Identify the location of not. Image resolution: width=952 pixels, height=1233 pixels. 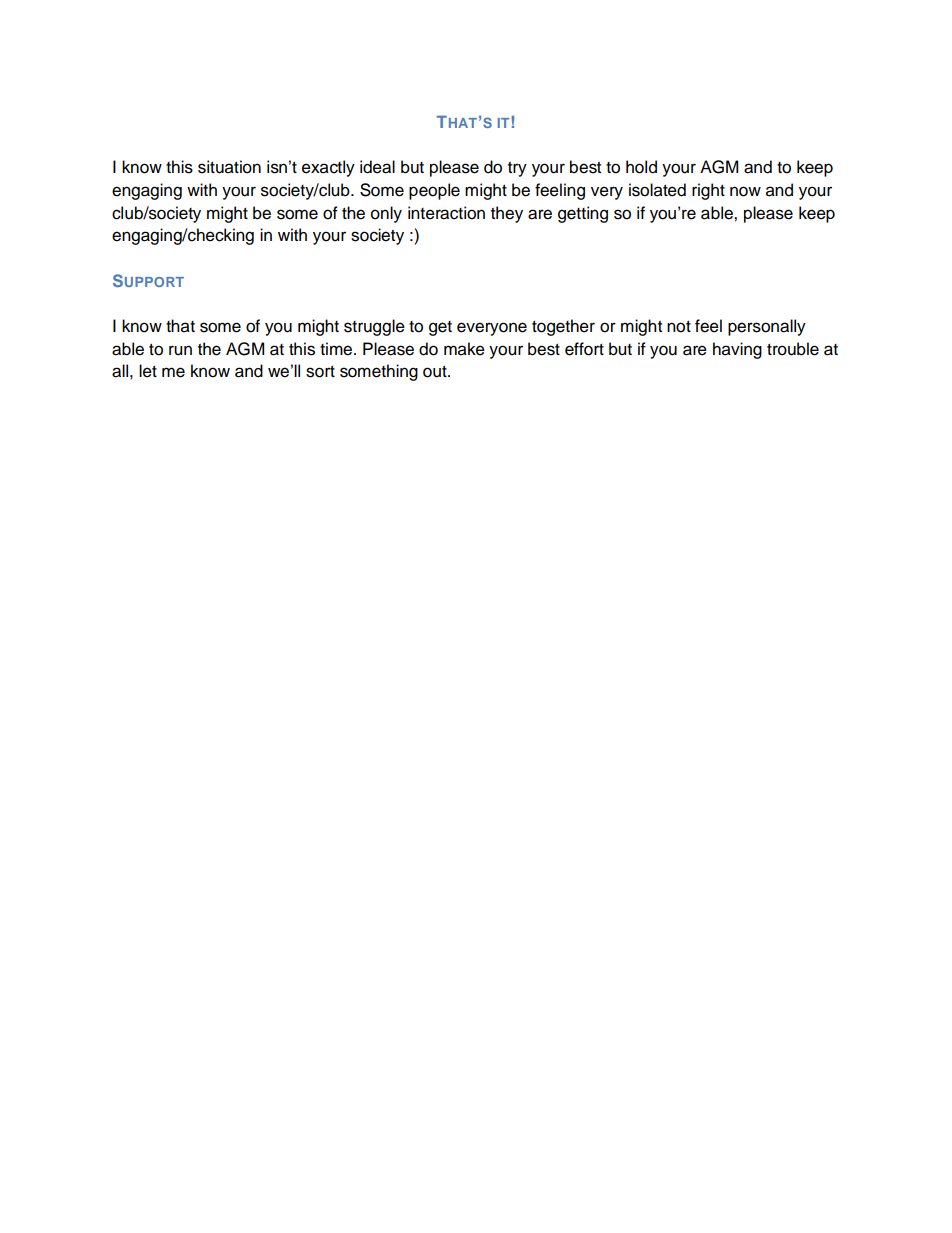
(679, 327).
